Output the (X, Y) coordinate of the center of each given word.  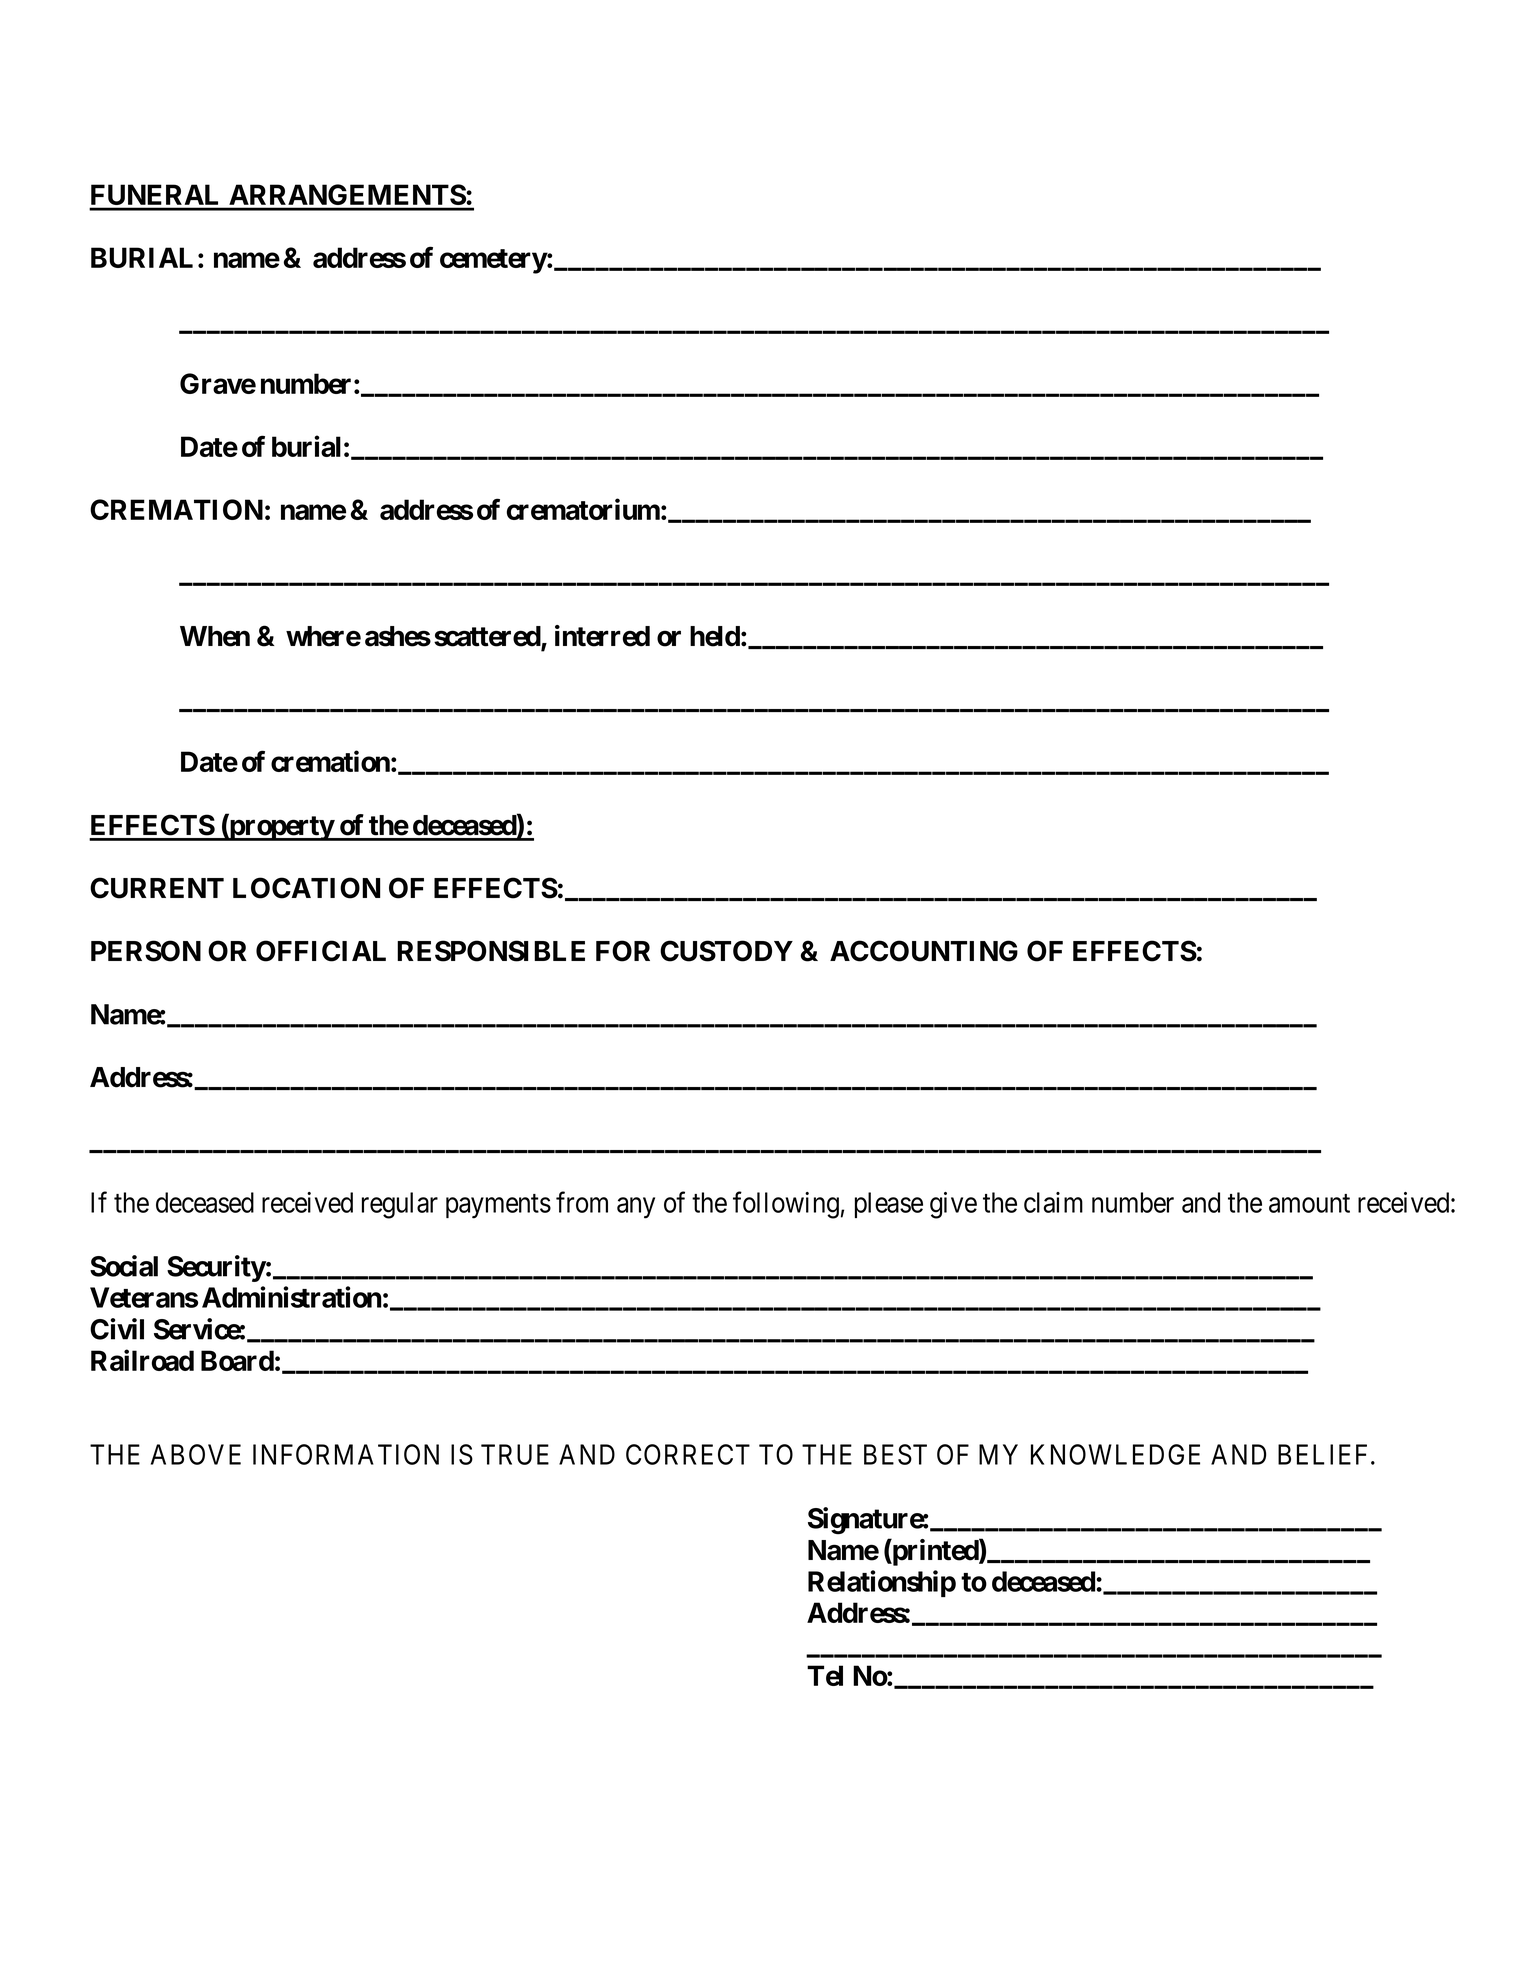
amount (1309, 1203)
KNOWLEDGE (1115, 1454)
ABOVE (196, 1454)
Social (124, 1266)
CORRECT (688, 1454)
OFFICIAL (321, 951)
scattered (488, 637)
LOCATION (306, 888)
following (786, 1205)
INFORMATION (346, 1454)
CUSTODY (726, 951)
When (215, 636)
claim (1053, 1202)
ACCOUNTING (924, 951)
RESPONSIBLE (491, 951)
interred (602, 636)
